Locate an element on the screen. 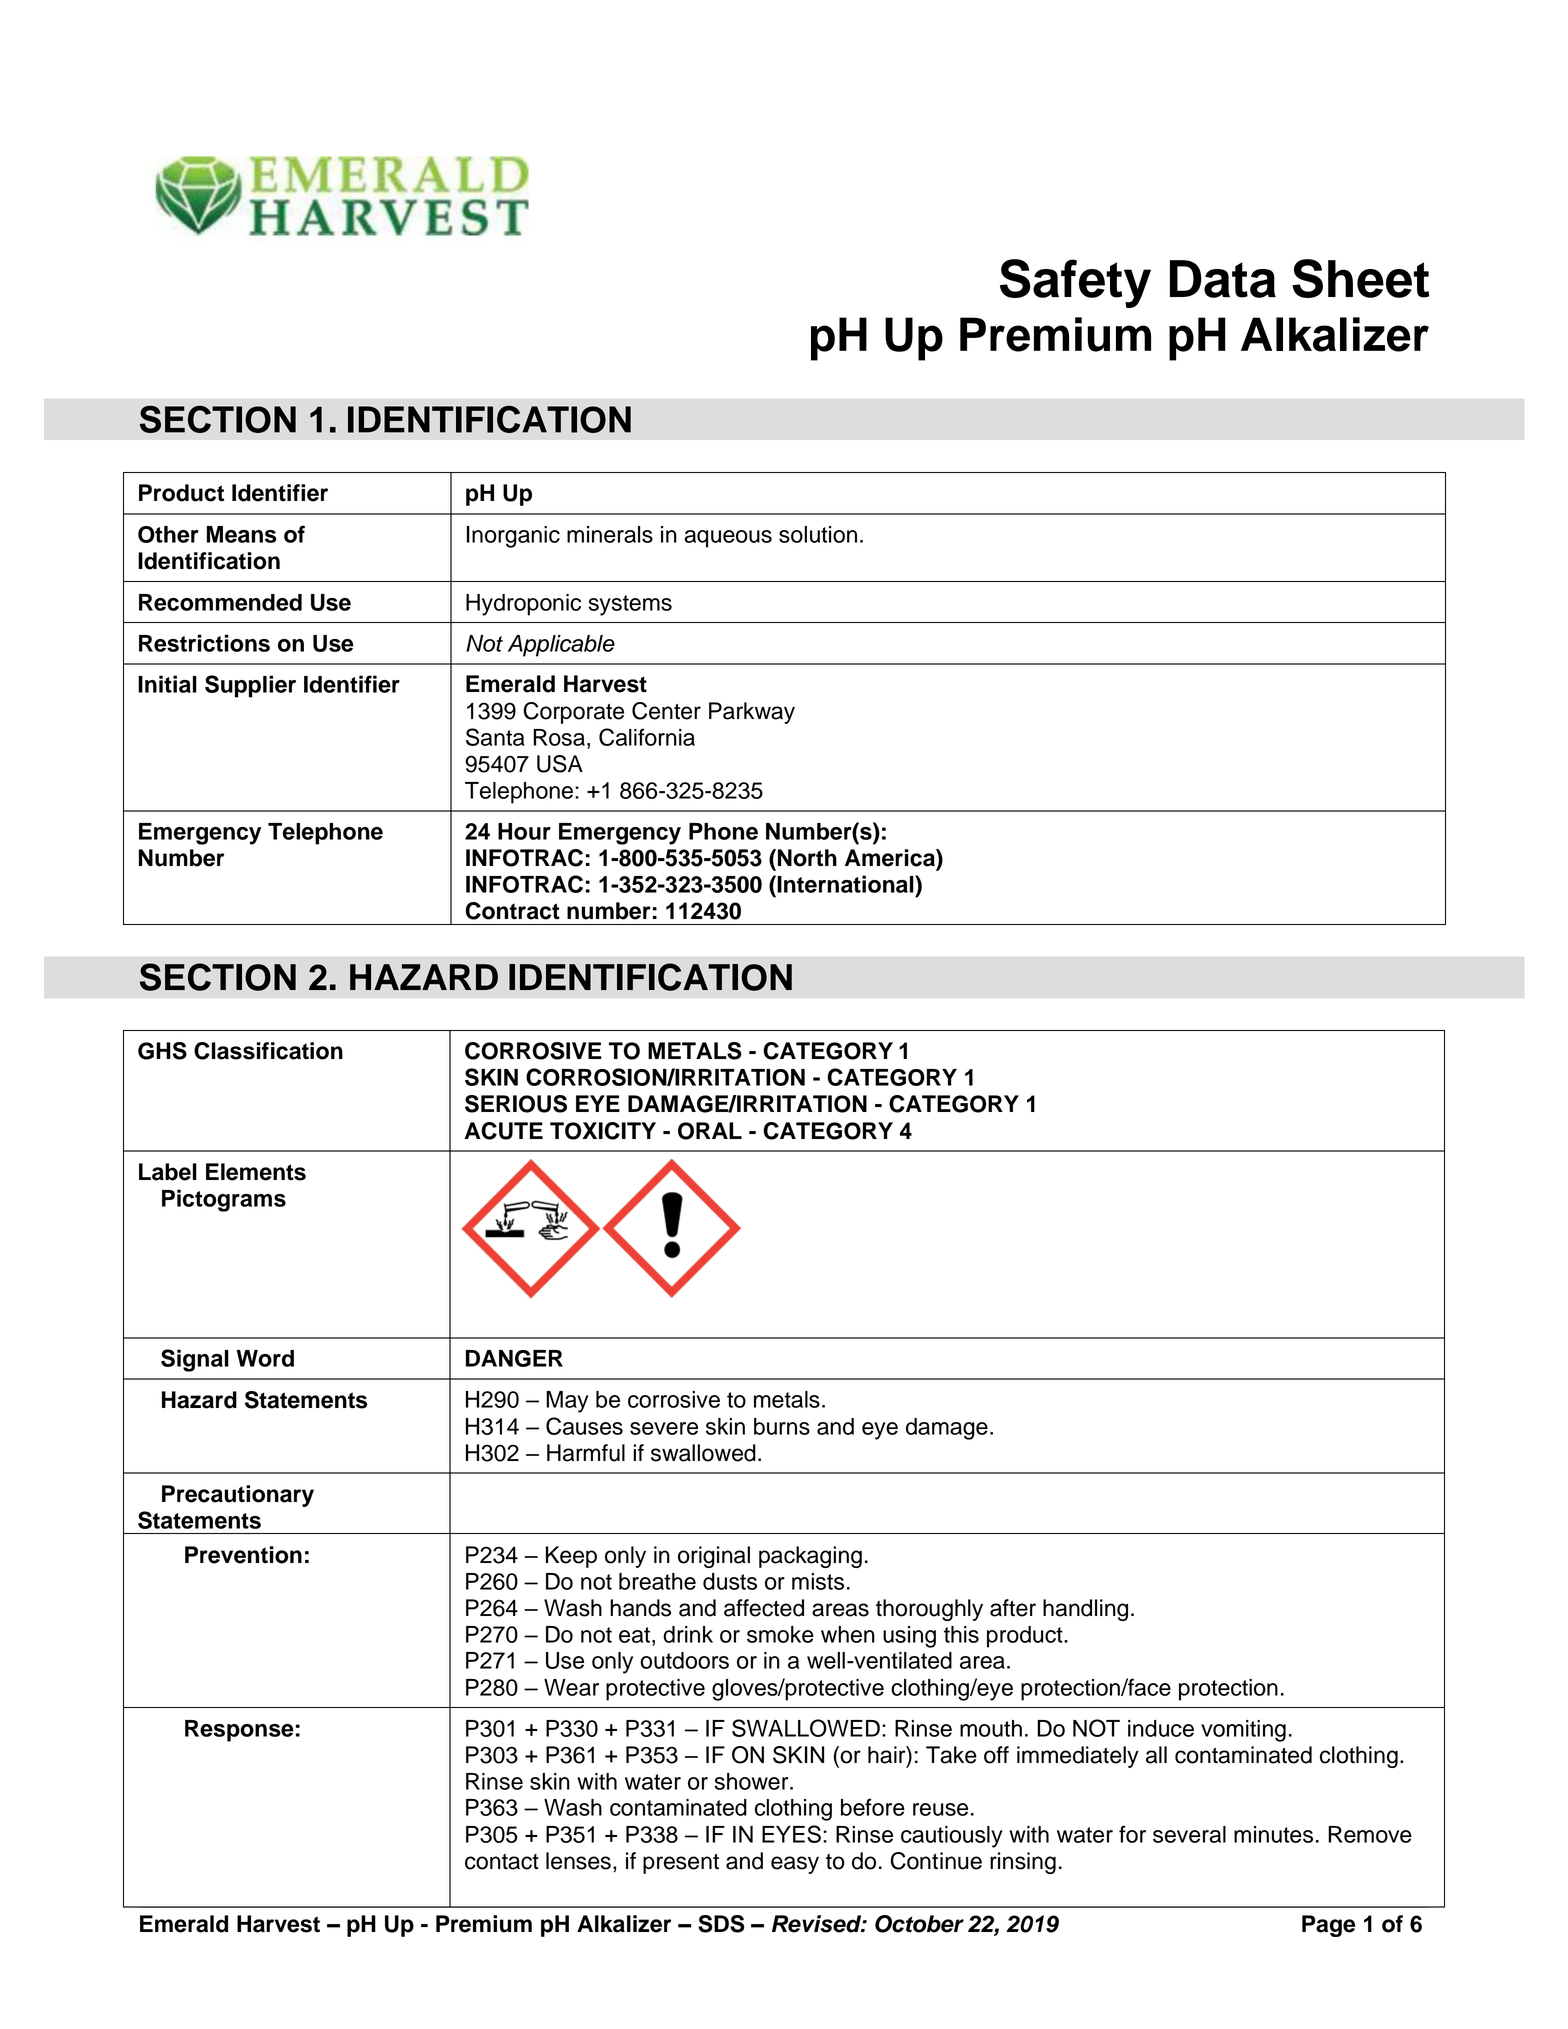 The image size is (1568, 2029). Classification is located at coordinates (268, 1051).
